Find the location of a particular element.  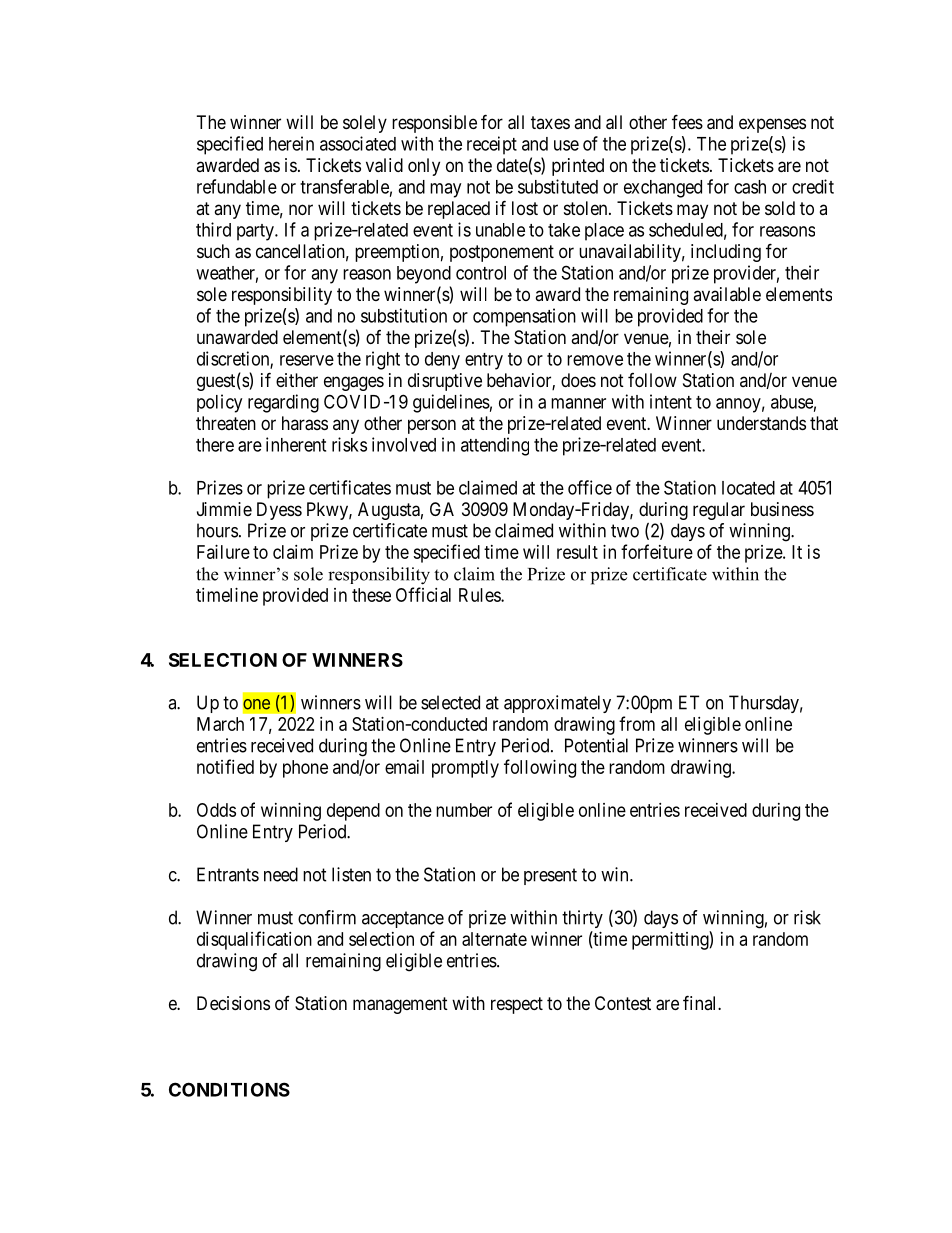

respect is located at coordinates (517, 1005).
